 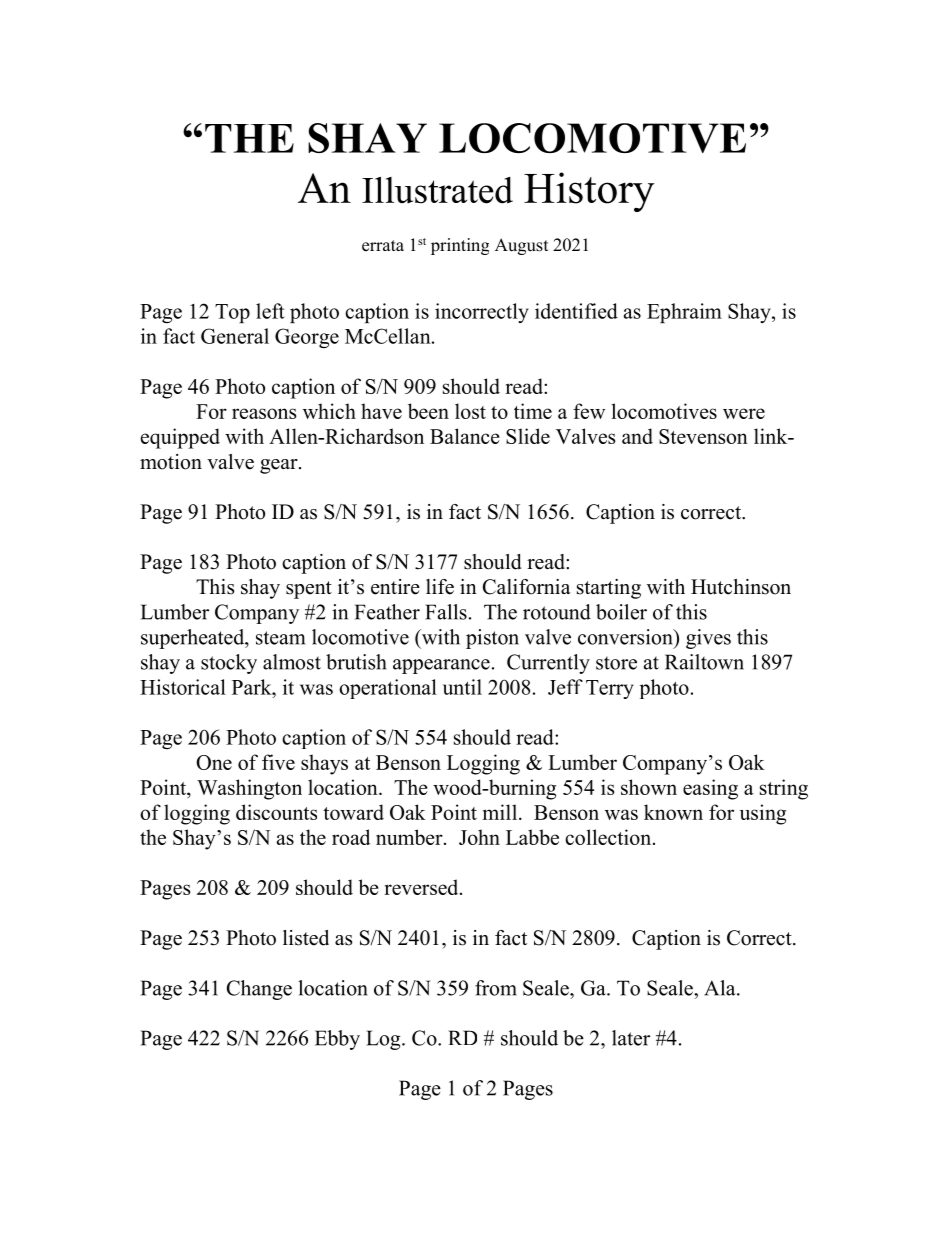 I want to click on left, so click(x=270, y=311).
